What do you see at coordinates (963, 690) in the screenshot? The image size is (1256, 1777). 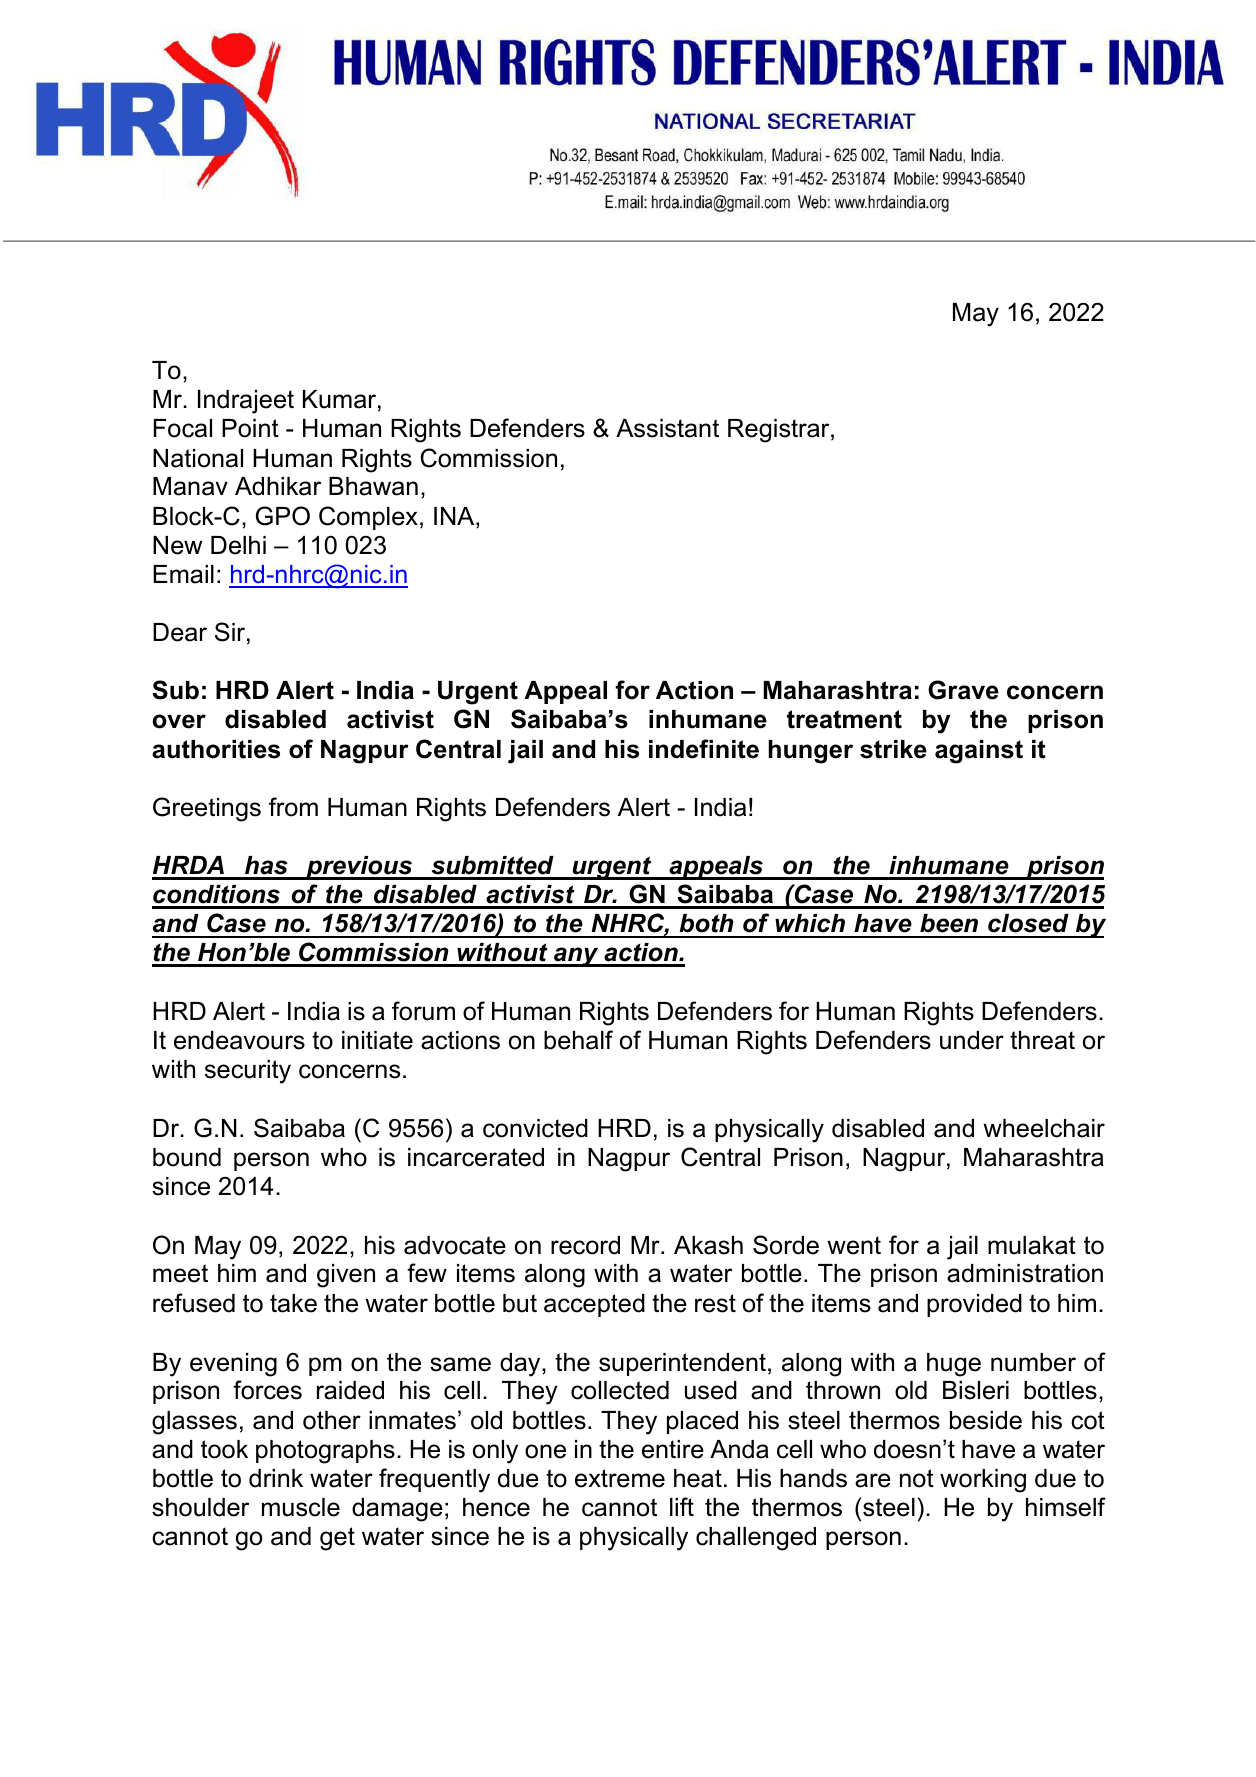 I see `Grave` at bounding box center [963, 690].
